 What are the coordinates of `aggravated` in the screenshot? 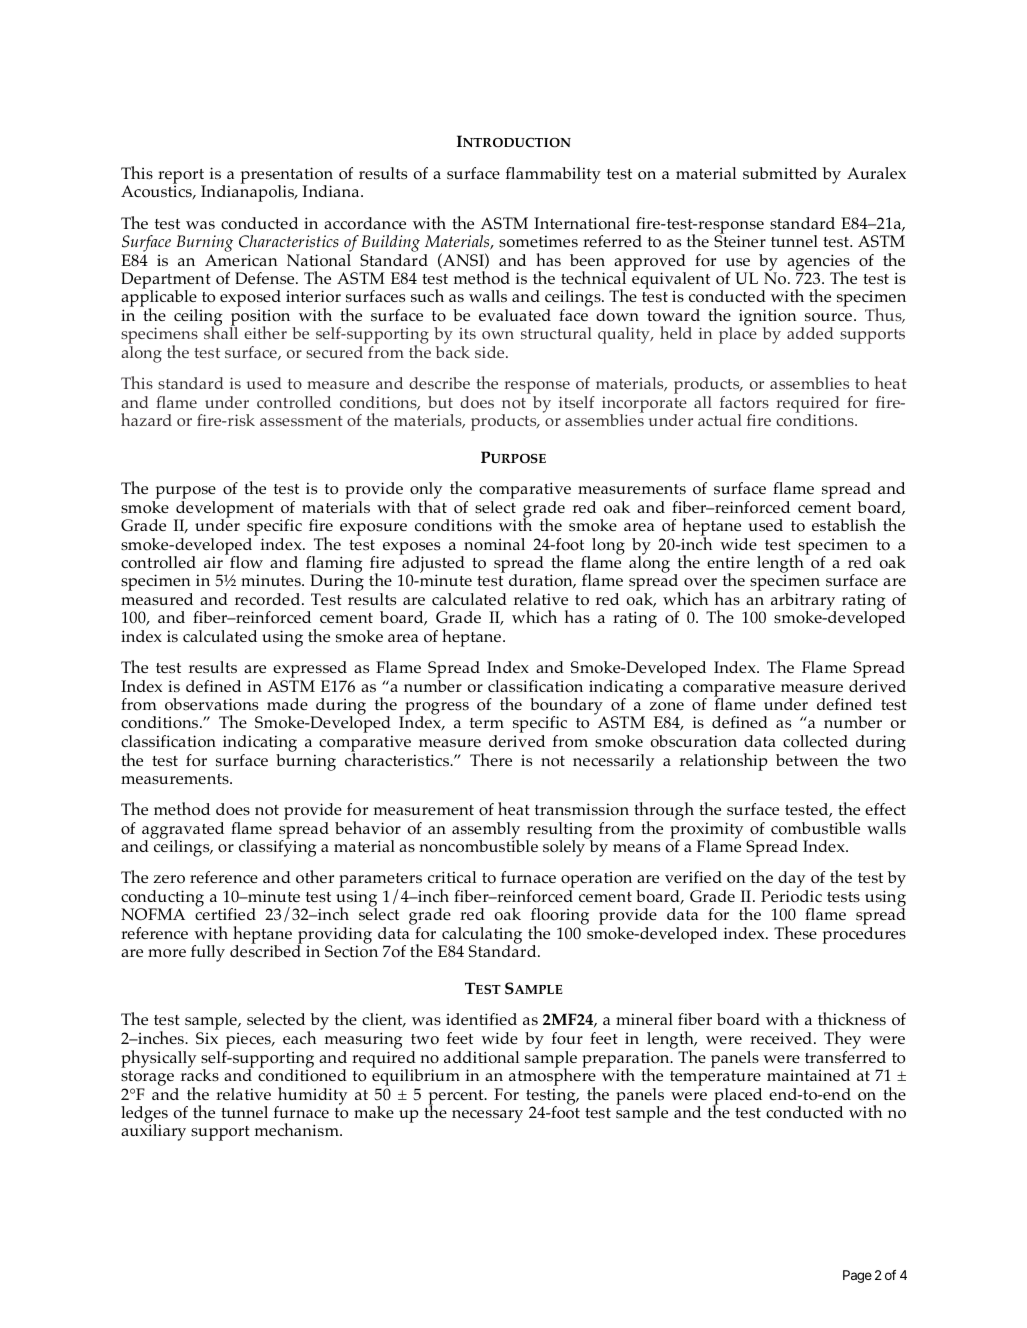 It's located at (183, 831).
